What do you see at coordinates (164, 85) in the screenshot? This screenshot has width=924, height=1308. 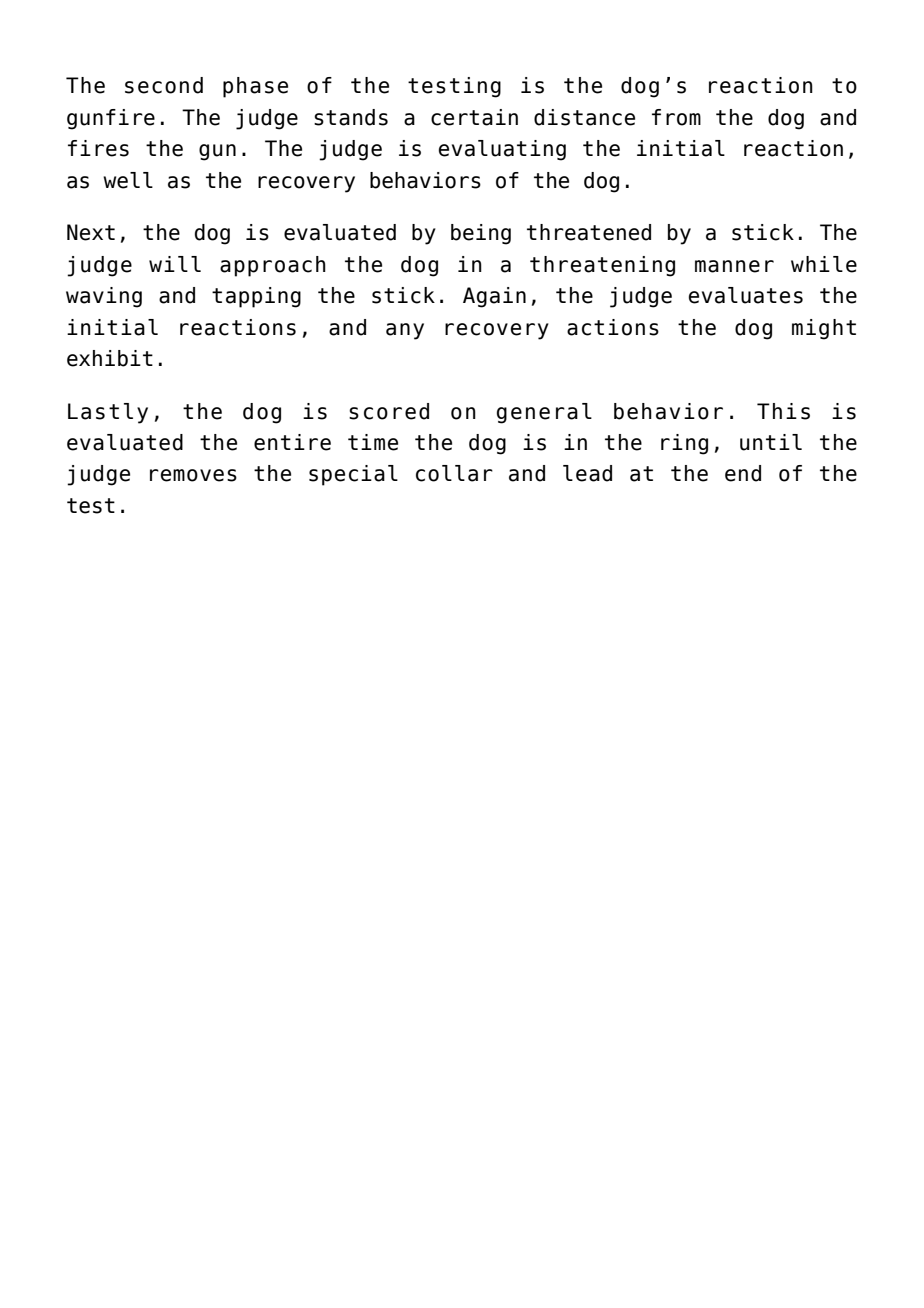 I see `second` at bounding box center [164, 85].
